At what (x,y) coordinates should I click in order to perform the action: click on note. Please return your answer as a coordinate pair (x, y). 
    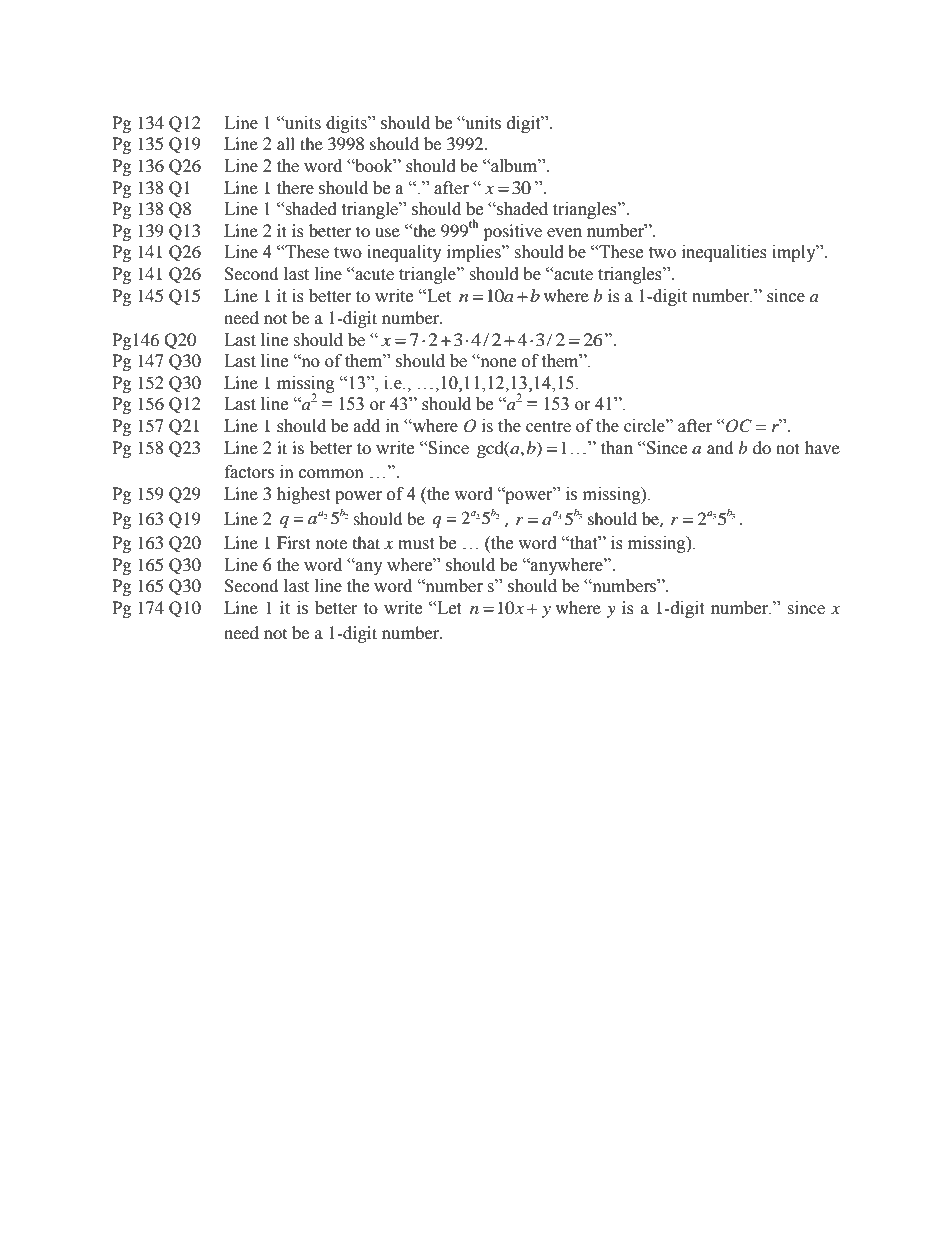
    Looking at the image, I should click on (331, 543).
